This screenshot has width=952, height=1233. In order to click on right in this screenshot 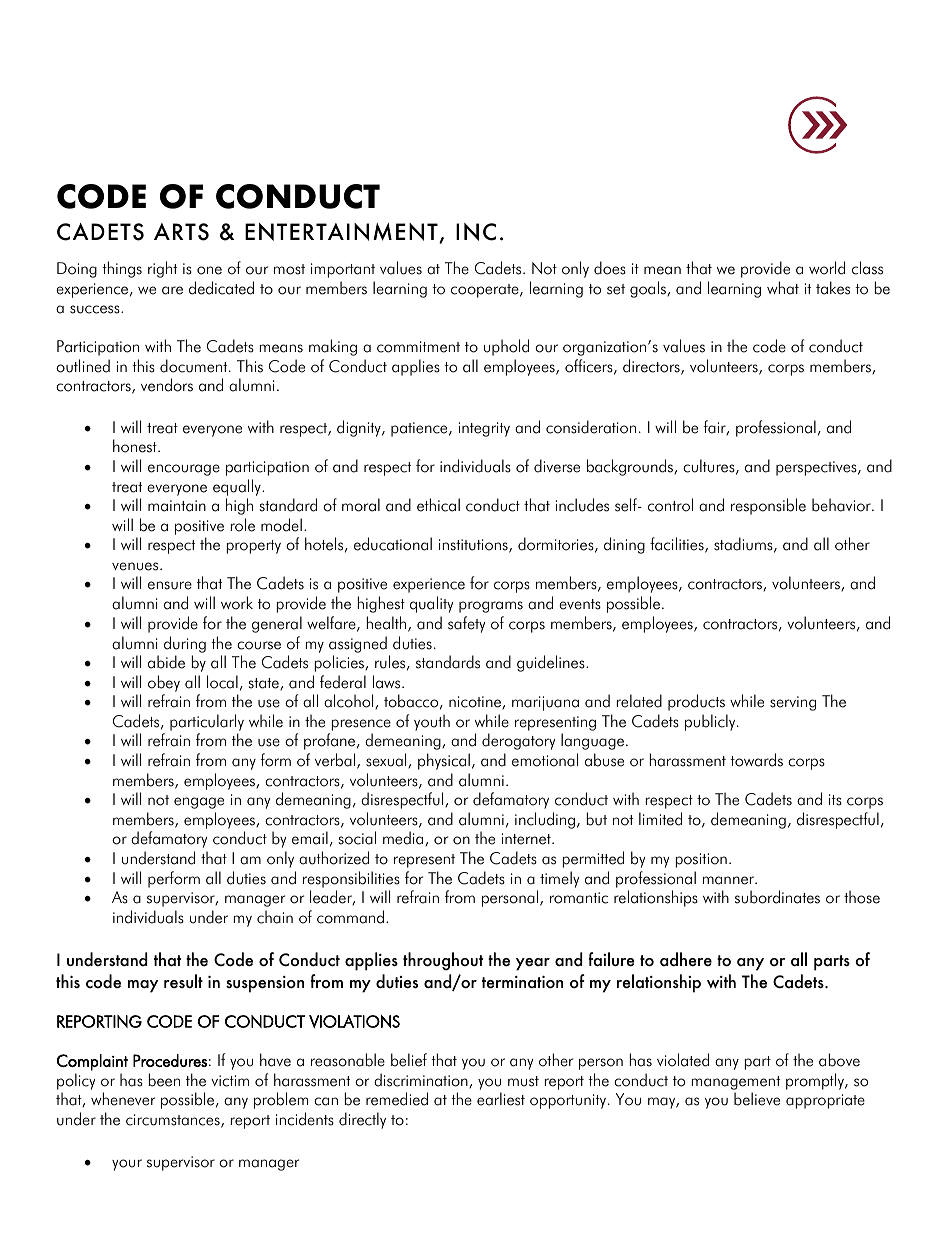, I will do `click(162, 269)`.
